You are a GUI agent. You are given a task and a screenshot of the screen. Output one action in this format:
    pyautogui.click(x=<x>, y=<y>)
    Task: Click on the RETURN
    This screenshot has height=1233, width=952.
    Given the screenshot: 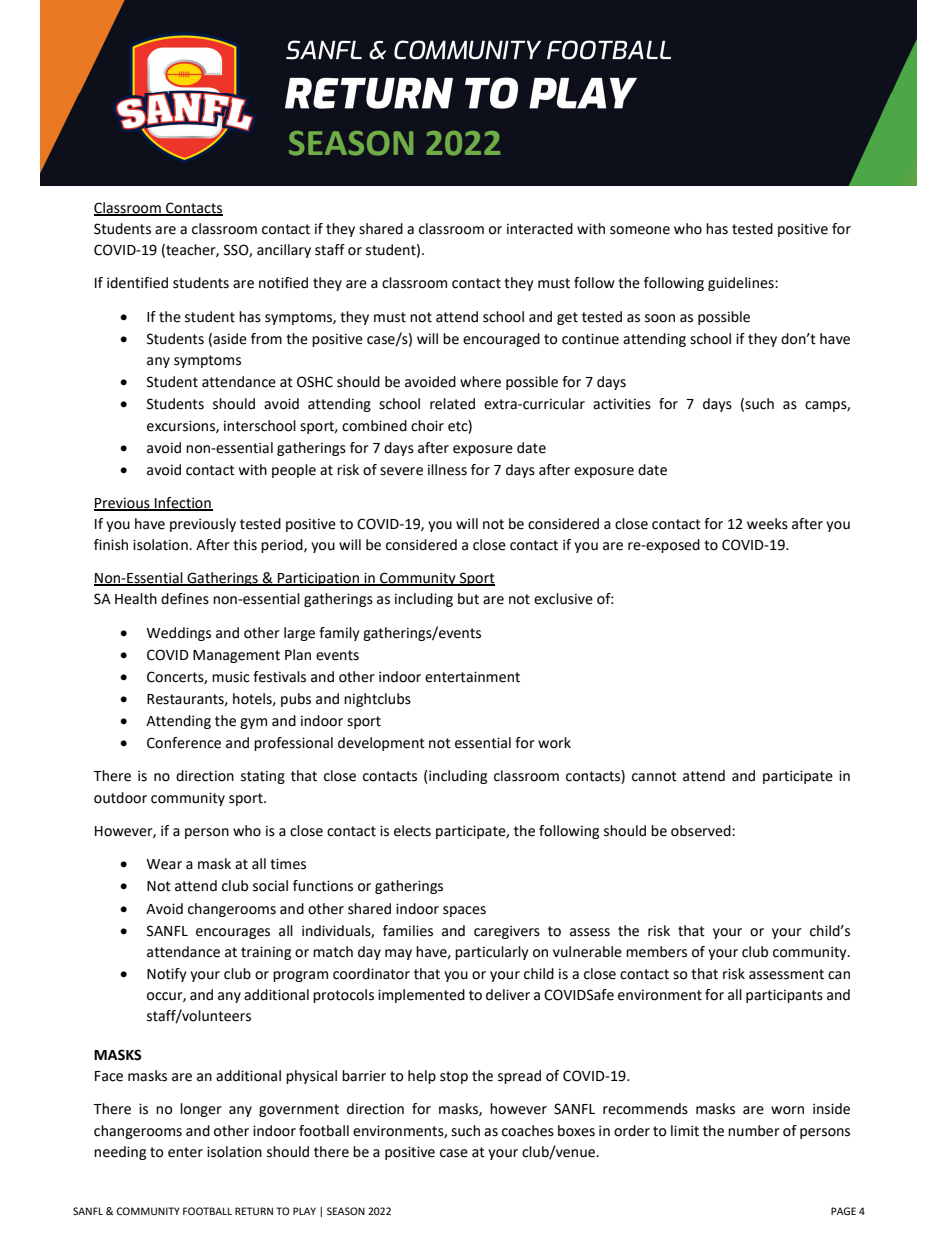 What is the action you would take?
    pyautogui.click(x=254, y=1211)
